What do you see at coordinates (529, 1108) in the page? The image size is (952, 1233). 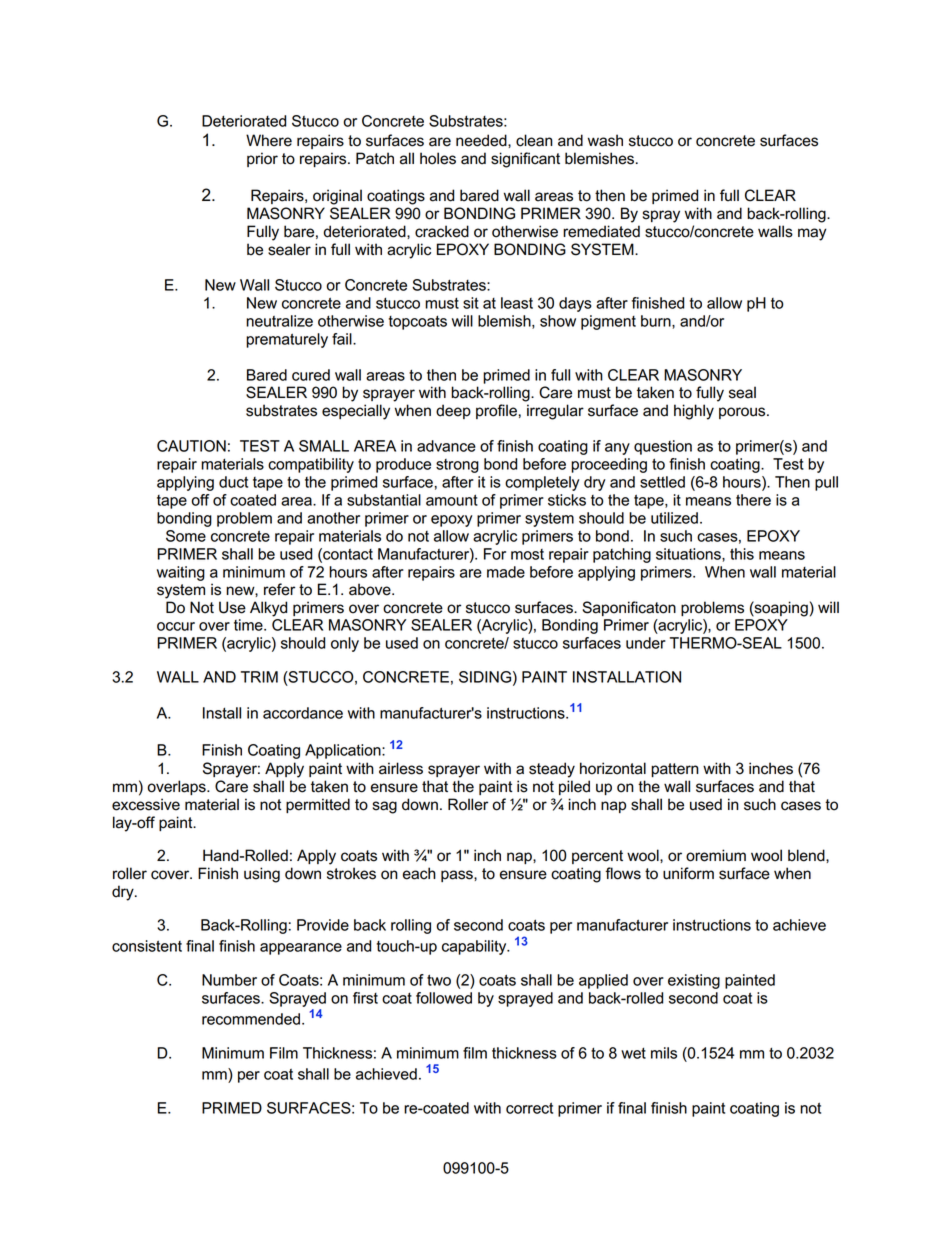 I see `correct` at bounding box center [529, 1108].
